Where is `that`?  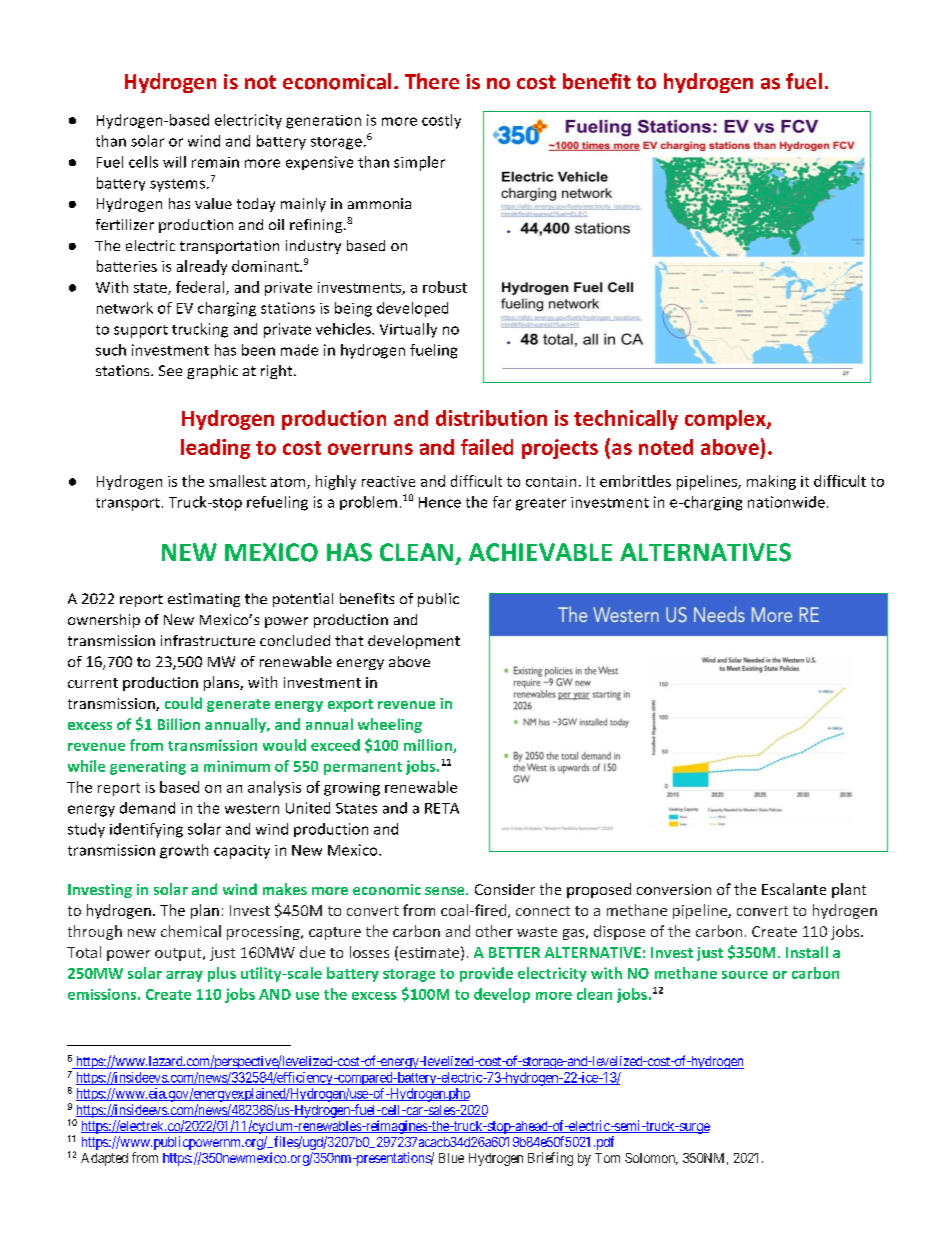
that is located at coordinates (349, 640).
